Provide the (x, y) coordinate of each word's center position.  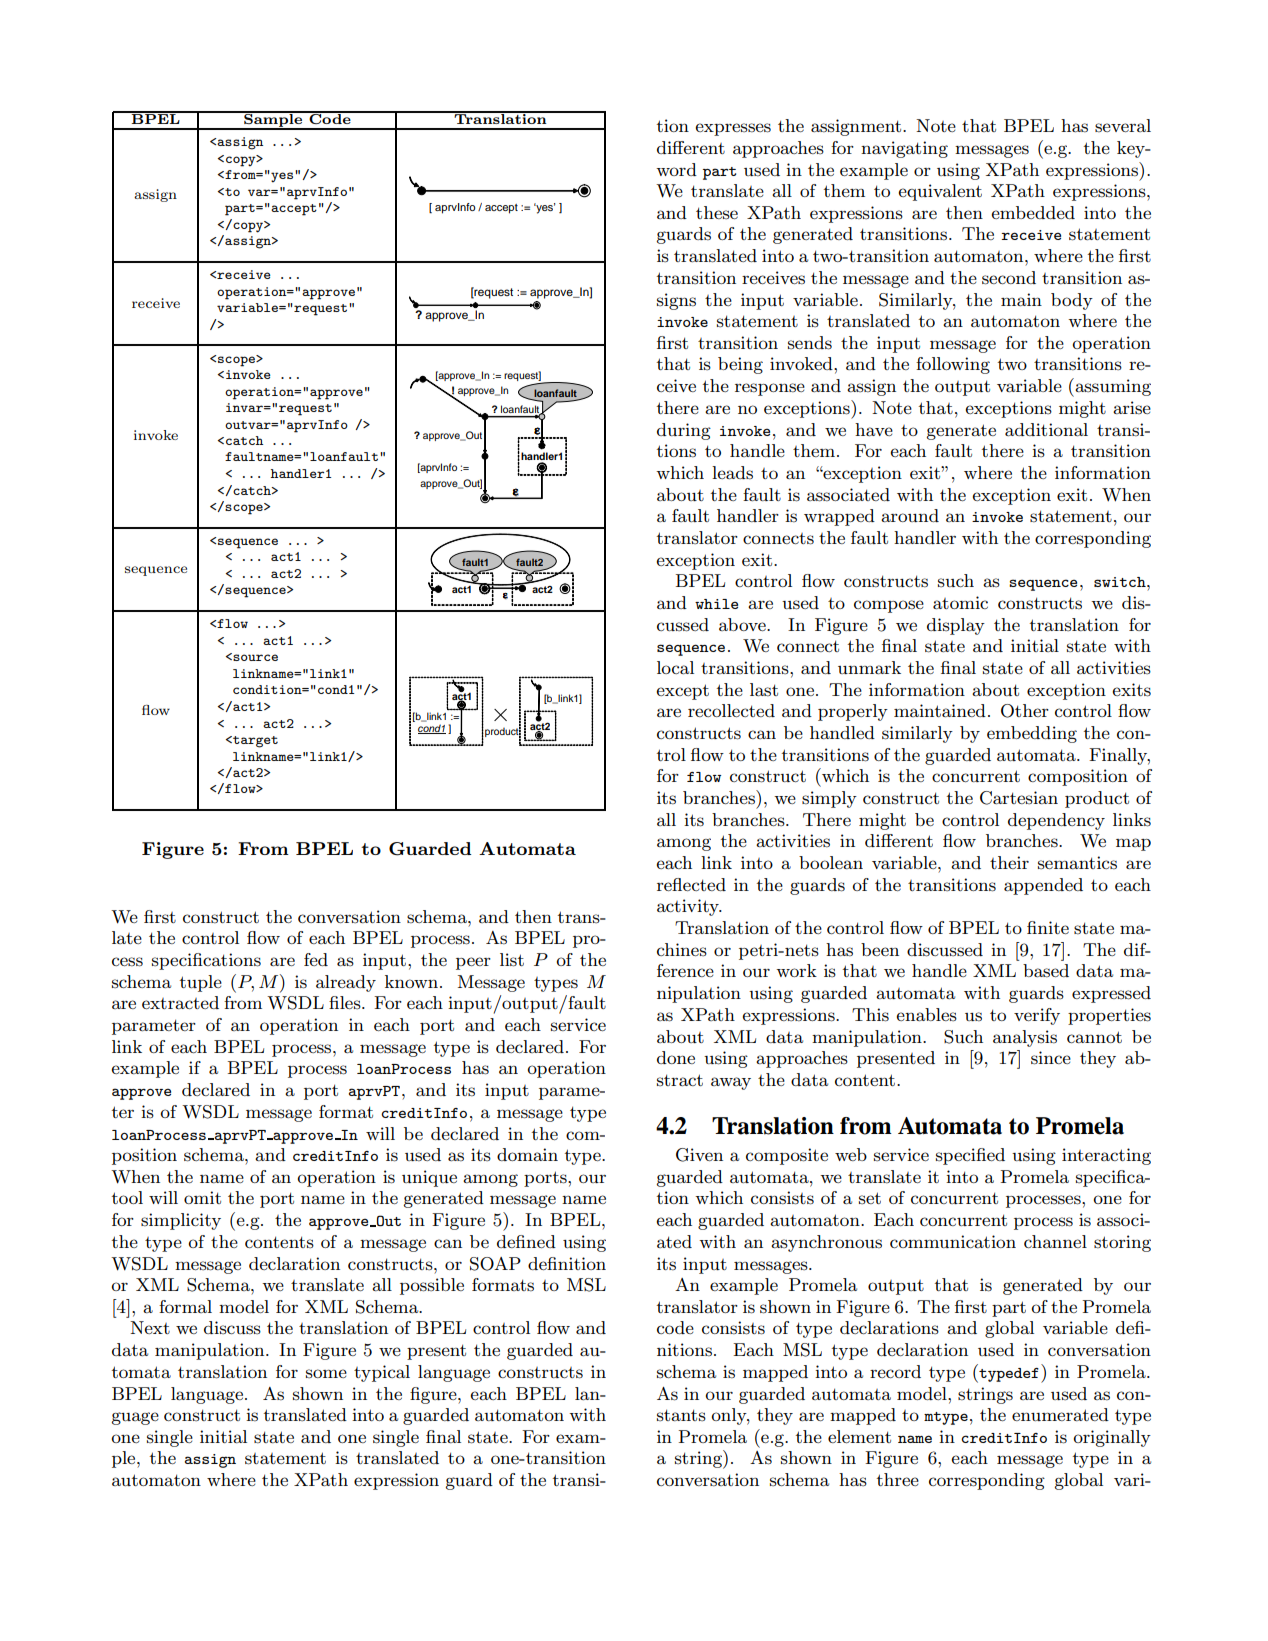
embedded (1033, 212)
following (953, 365)
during (684, 431)
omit (202, 1197)
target (254, 742)
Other (1025, 711)
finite (1048, 927)
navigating (904, 149)
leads (732, 473)
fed (316, 959)
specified (970, 1156)
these (717, 213)
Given (699, 1155)
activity (689, 907)
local (675, 667)
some (326, 1374)
